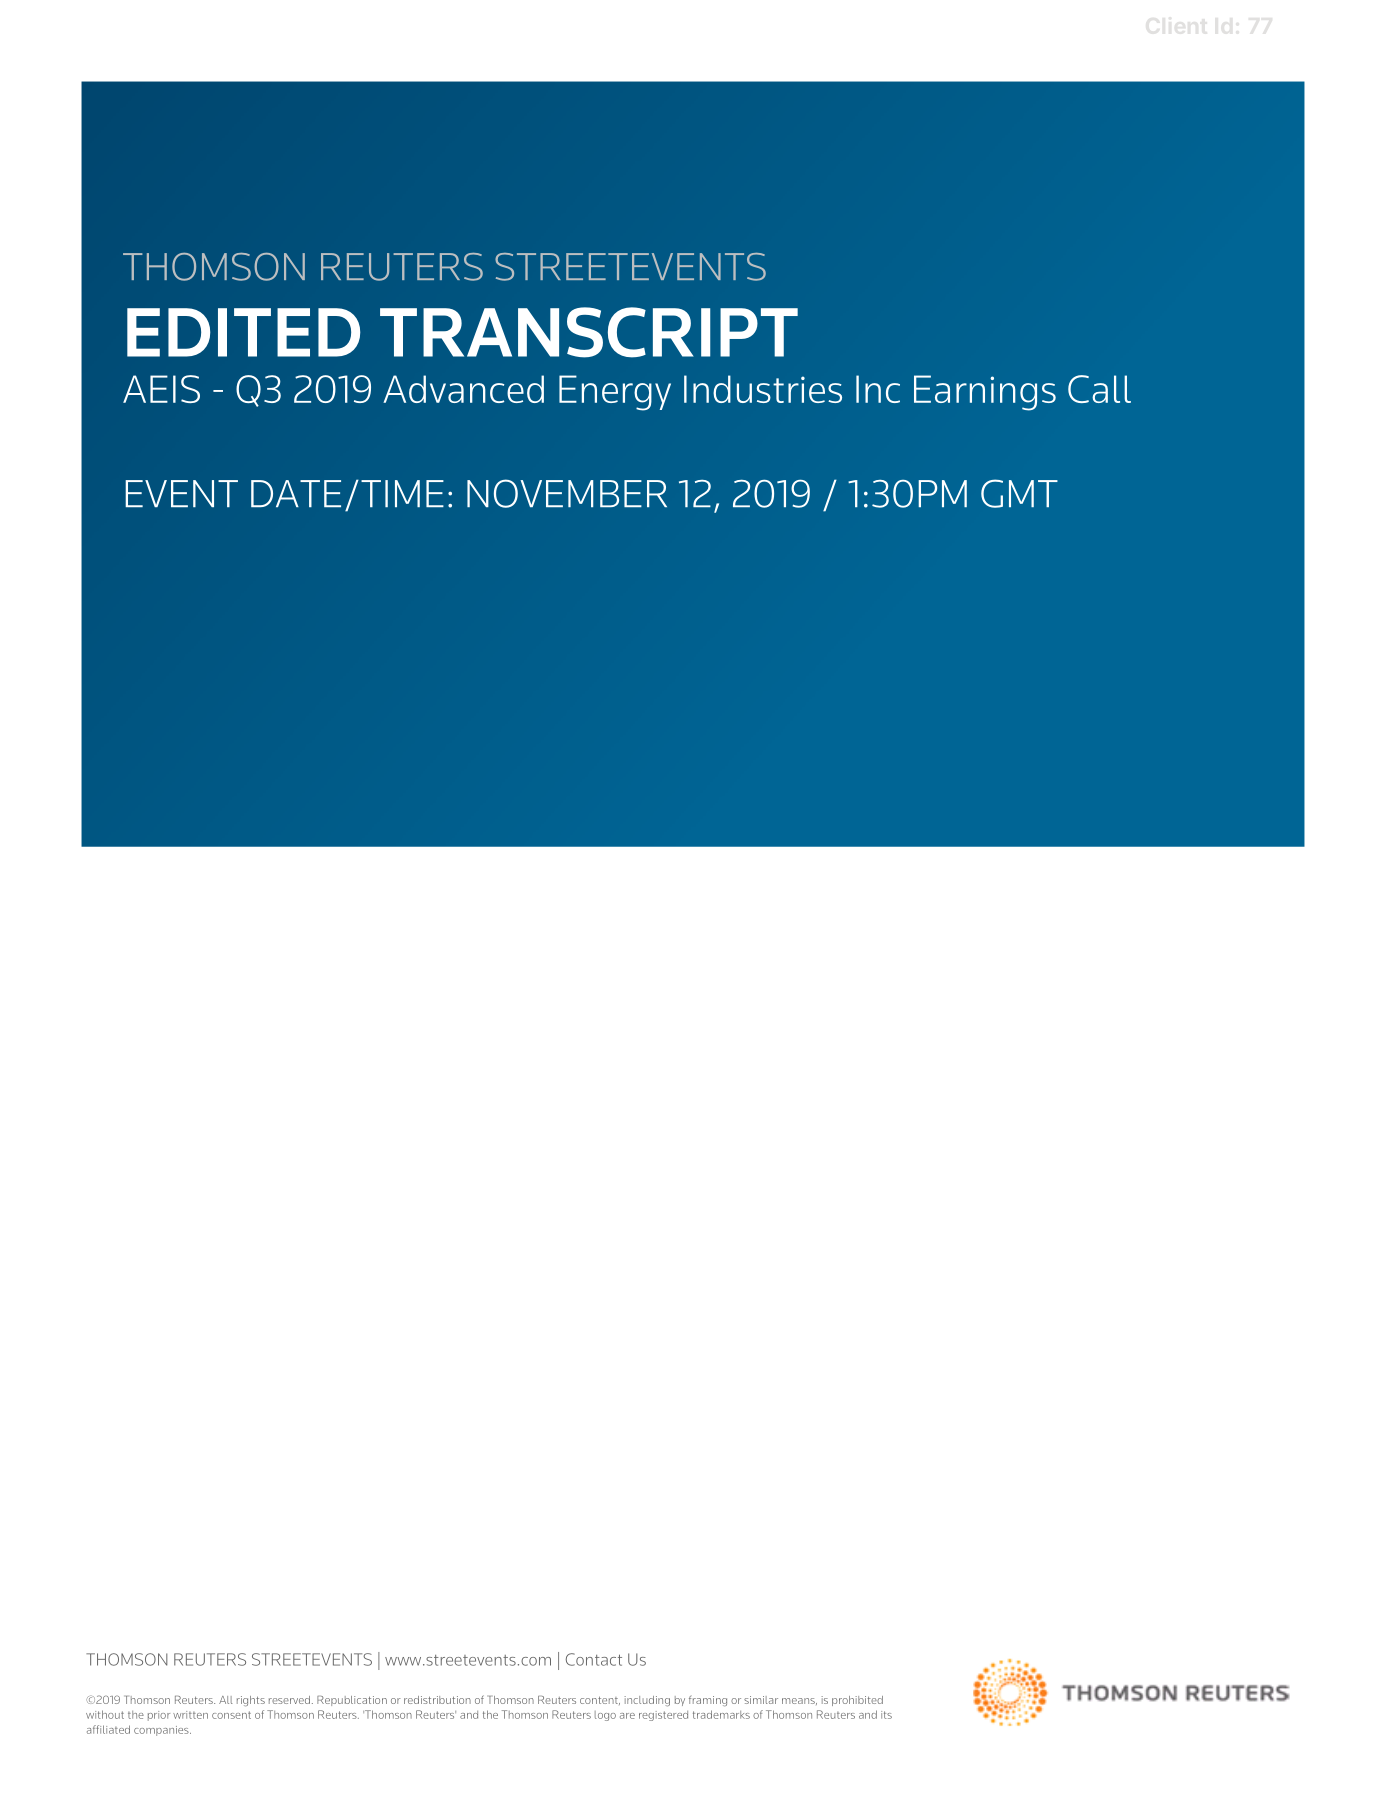  I want to click on Energy, so click(615, 393).
